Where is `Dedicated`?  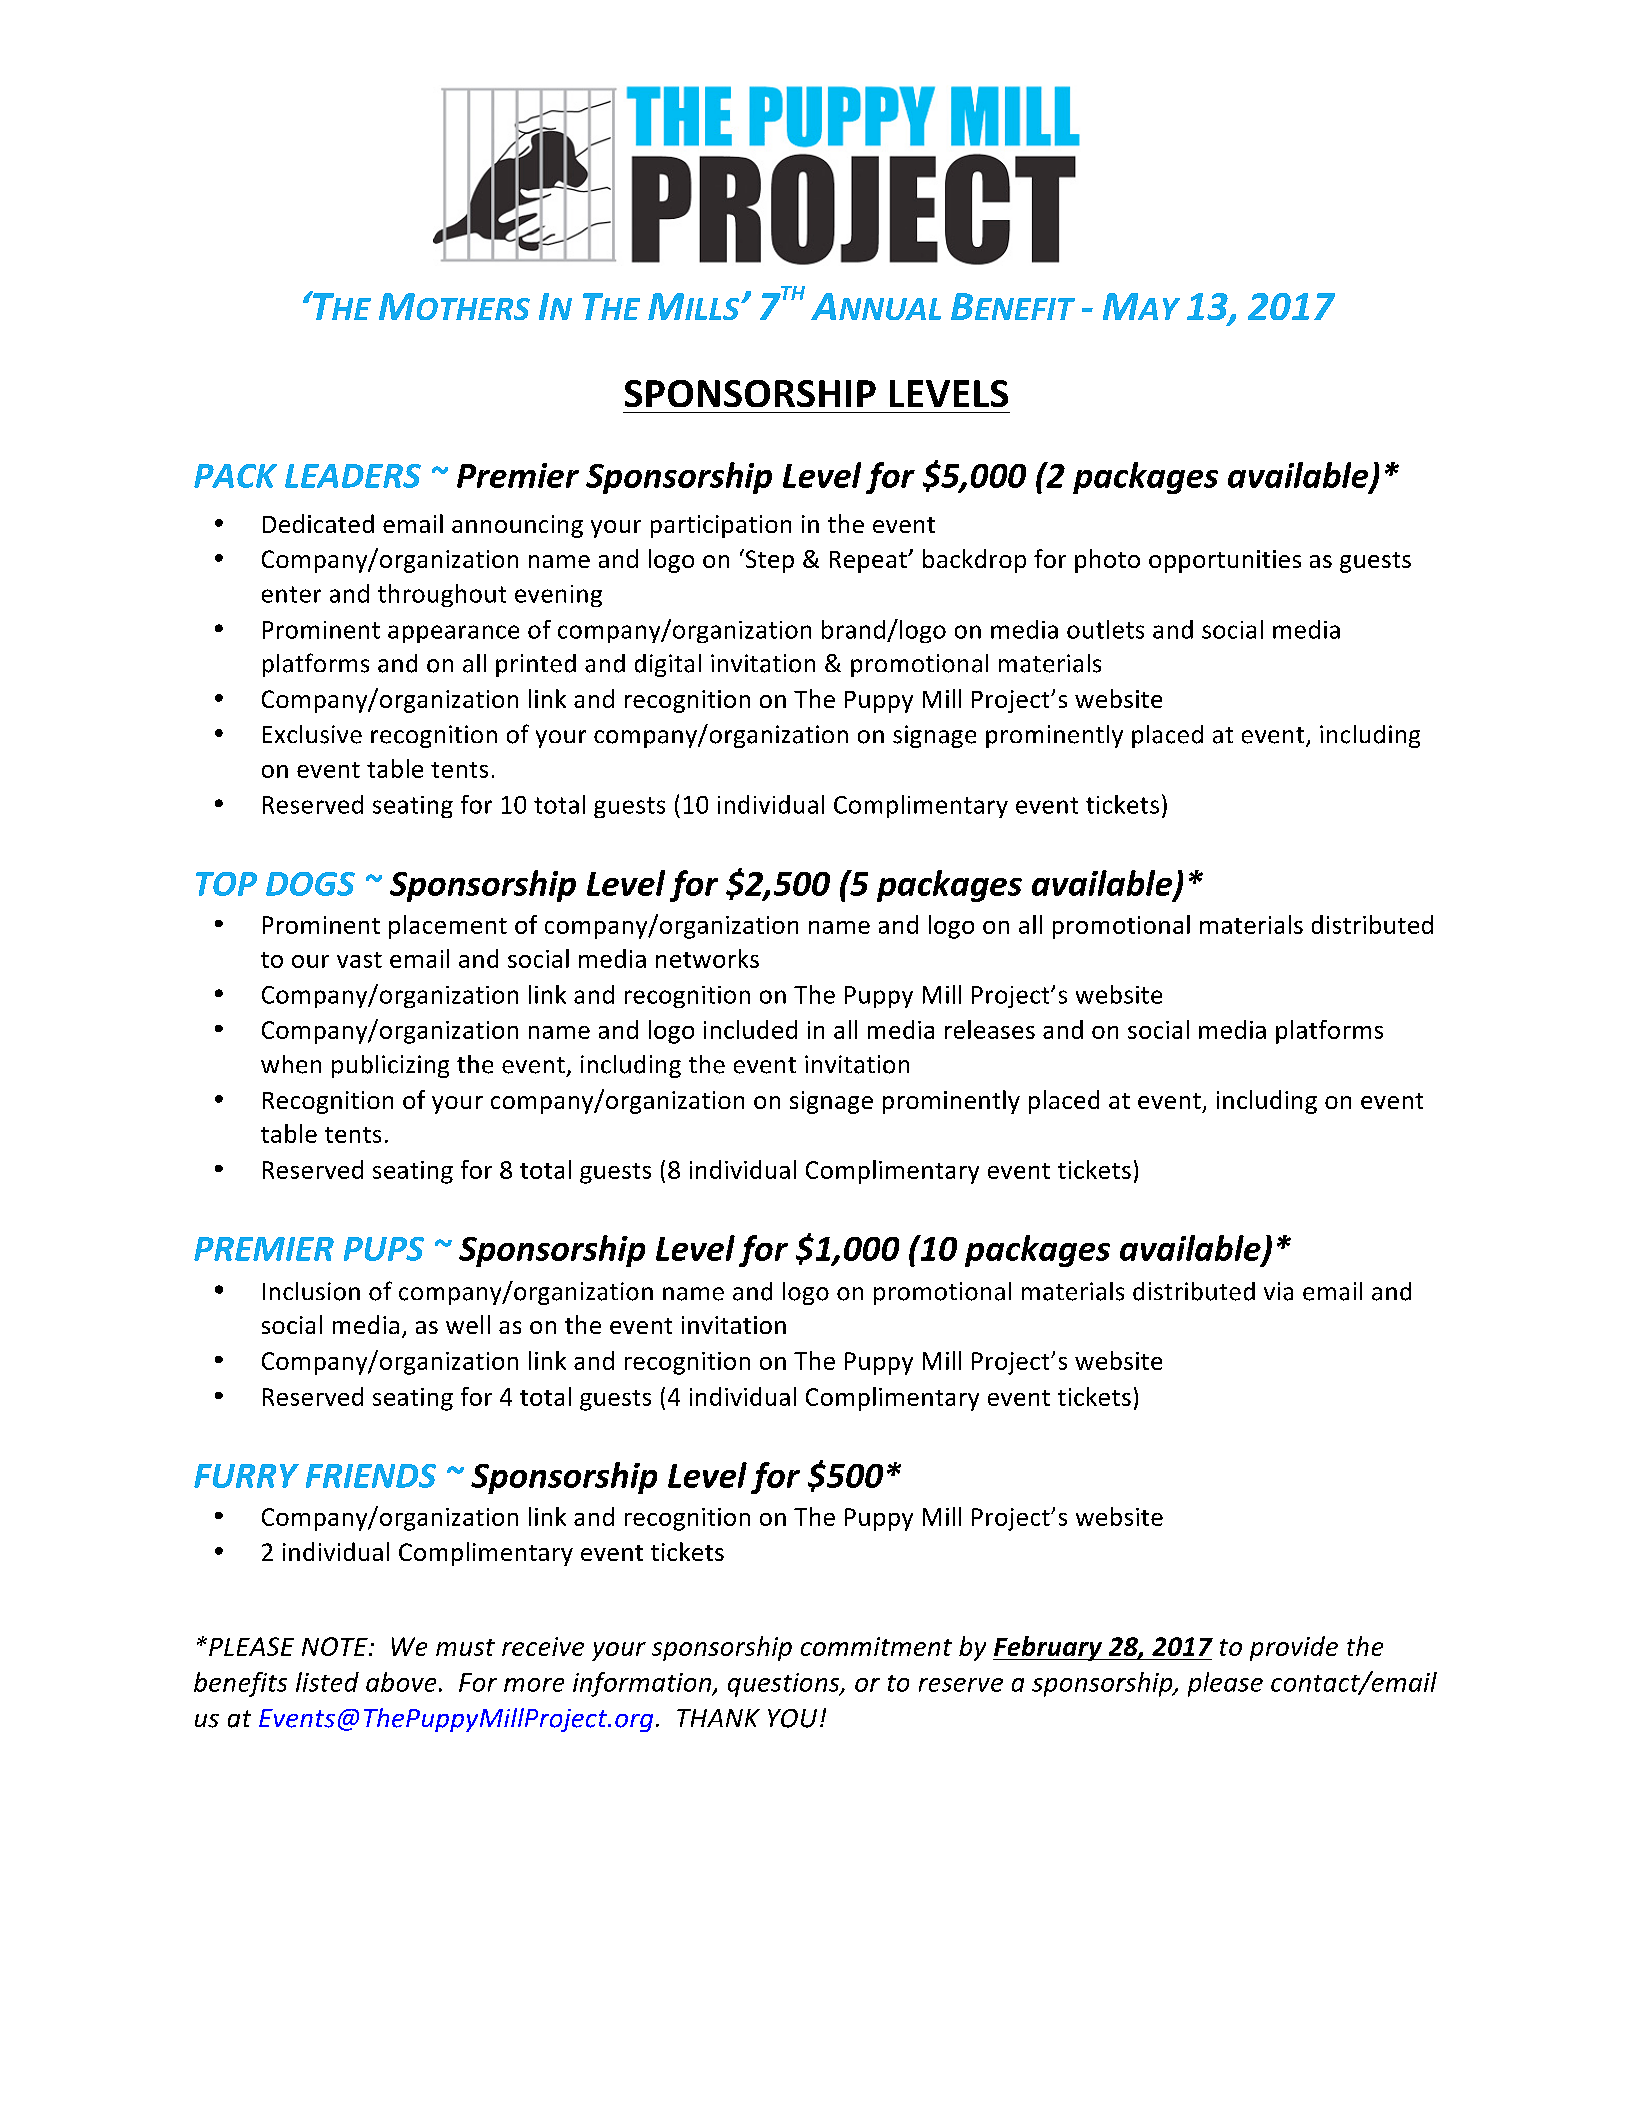 Dedicated is located at coordinates (318, 523).
